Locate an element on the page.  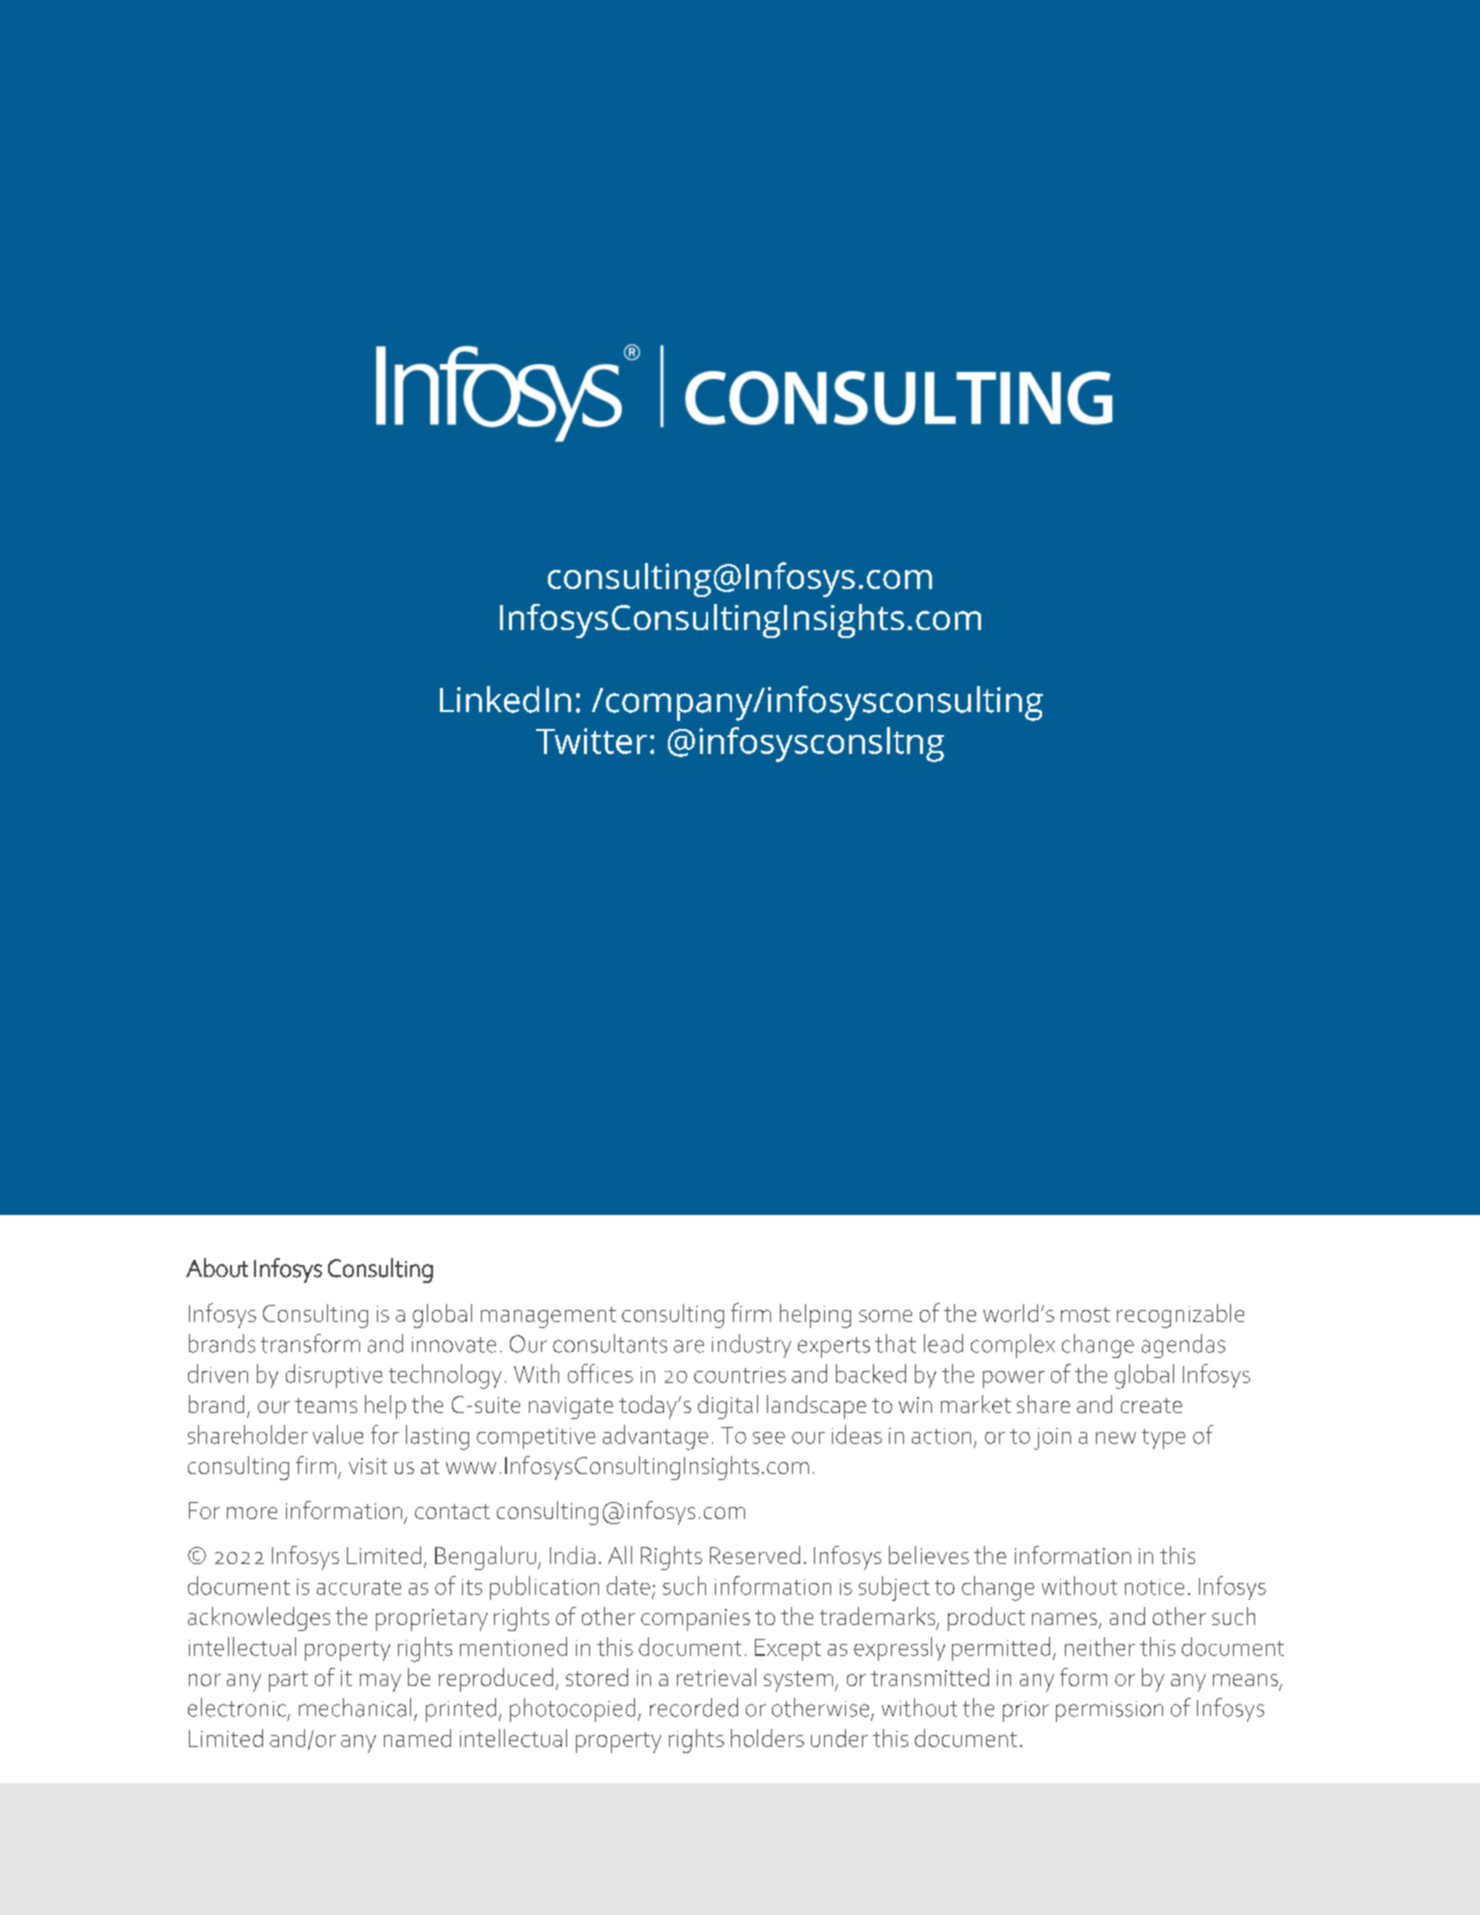
mechanical is located at coordinates (355, 1707).
